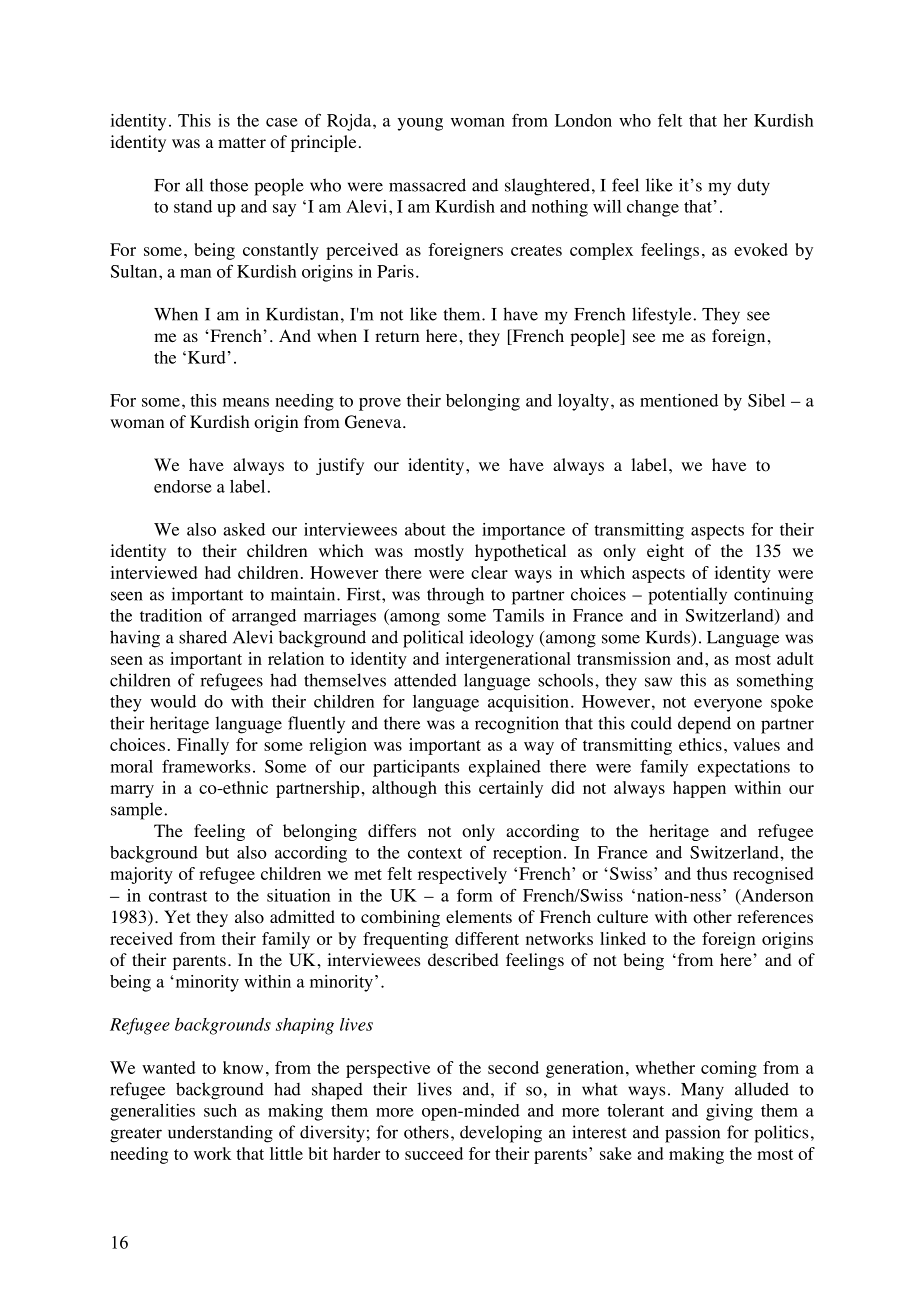 The width and height of the document is (924, 1308). What do you see at coordinates (420, 124) in the document?
I see `young` at bounding box center [420, 124].
